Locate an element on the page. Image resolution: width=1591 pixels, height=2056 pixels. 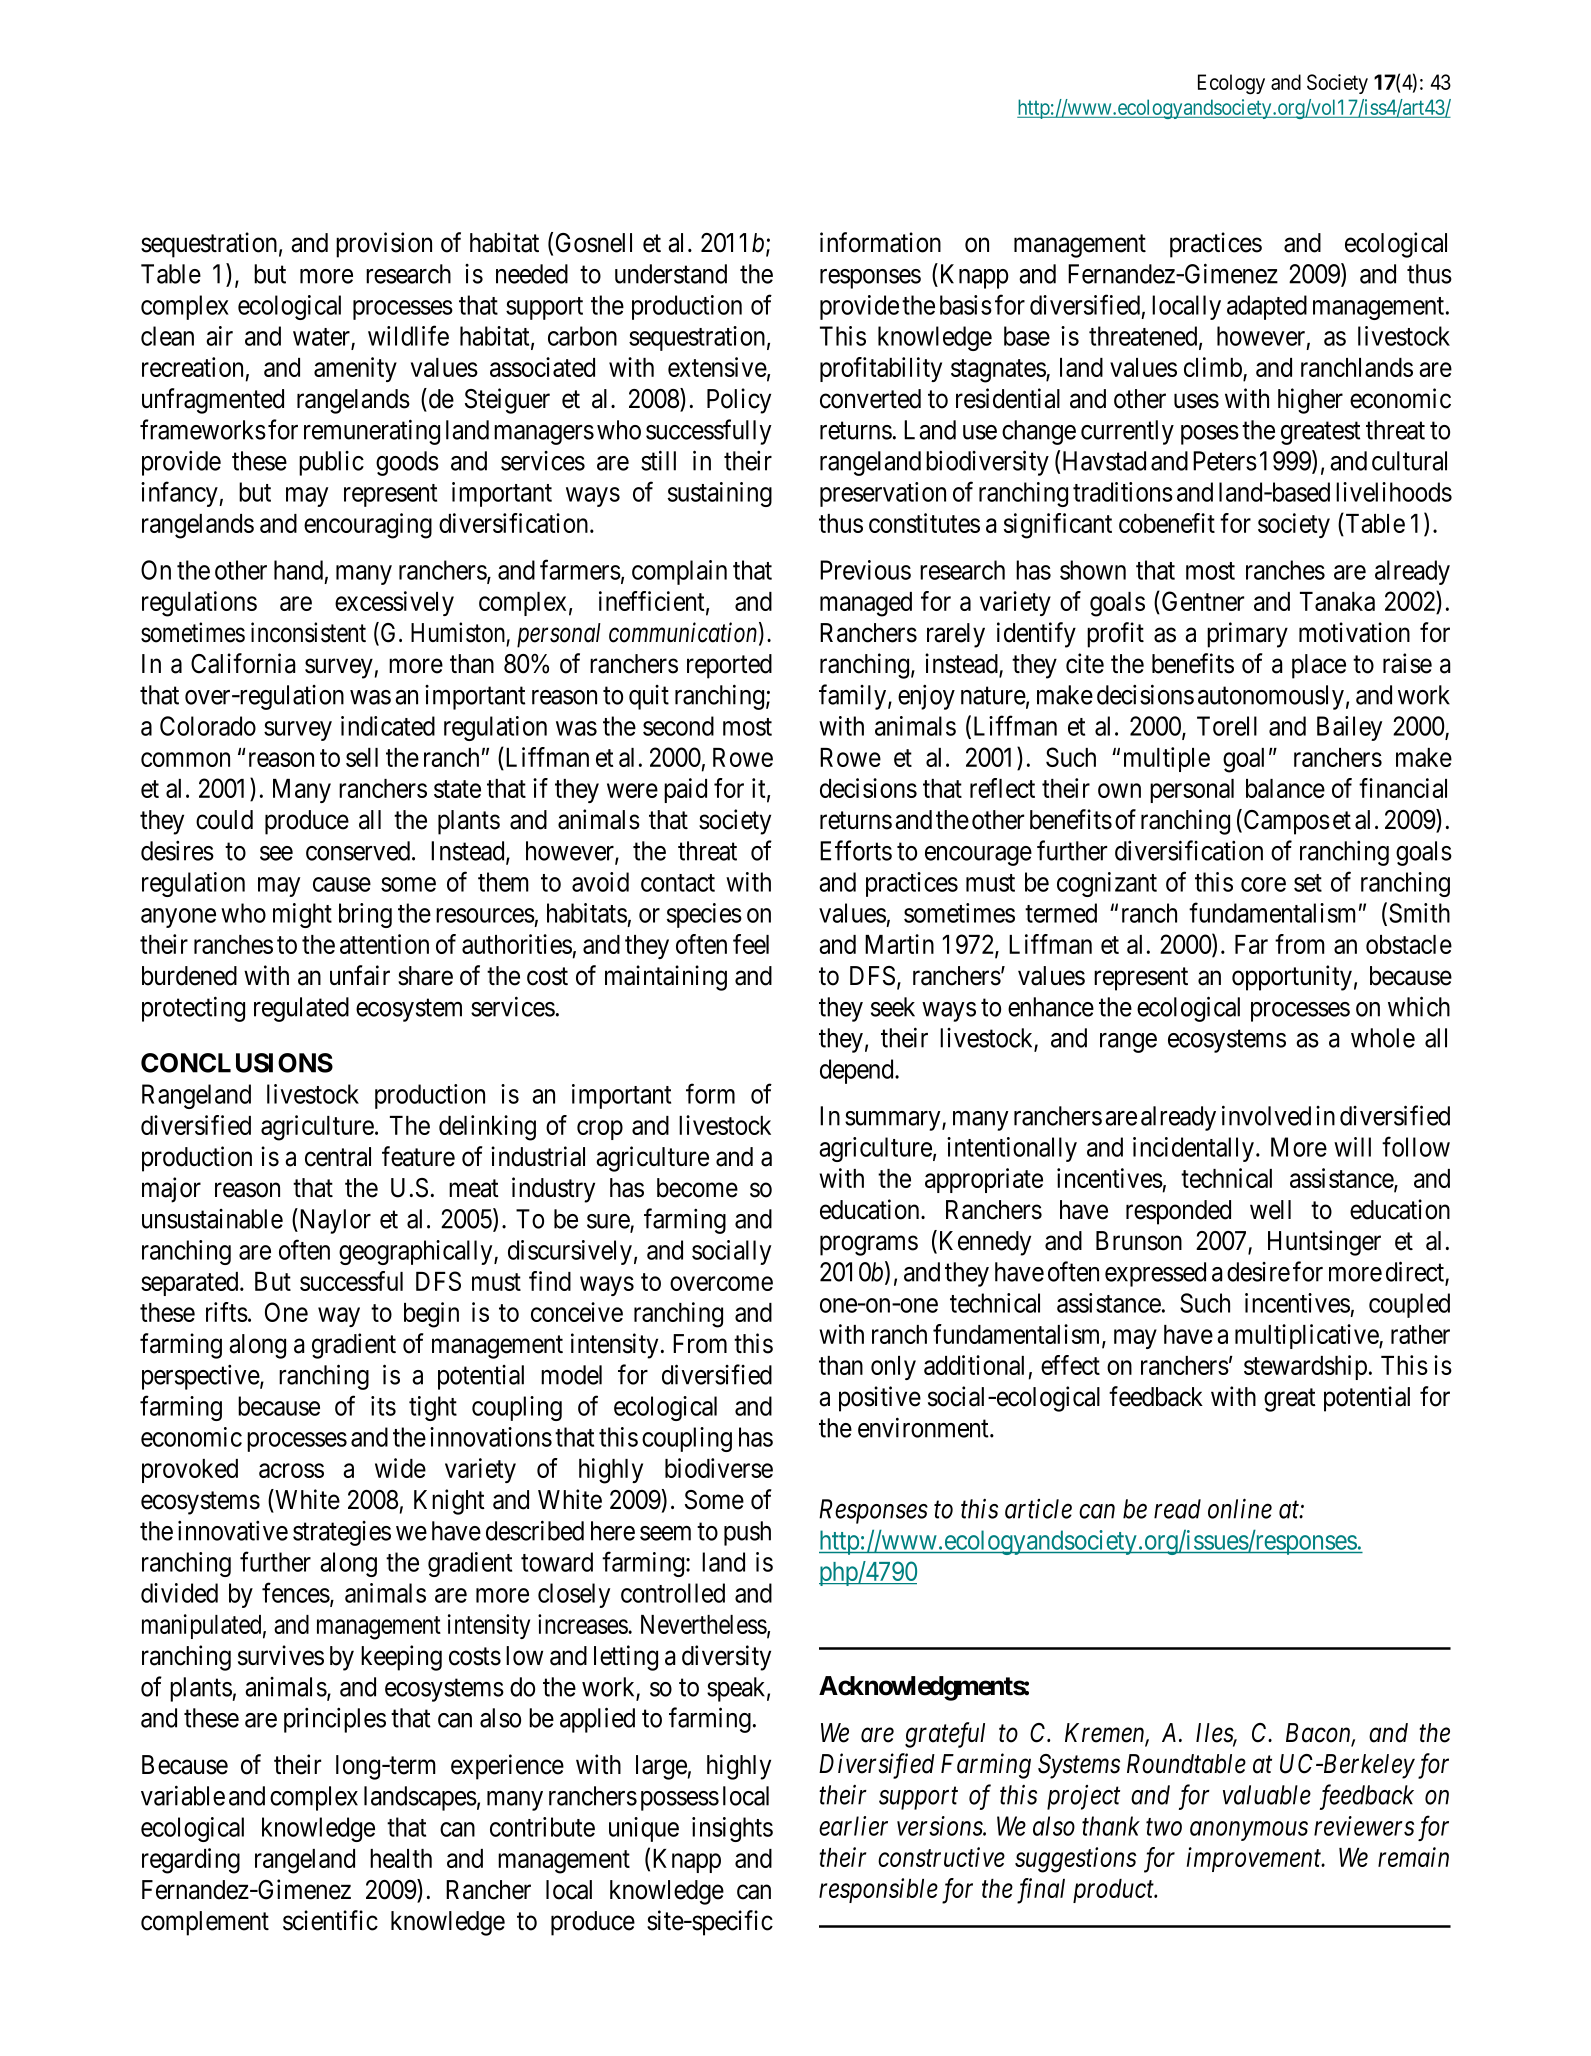
central is located at coordinates (338, 1157).
